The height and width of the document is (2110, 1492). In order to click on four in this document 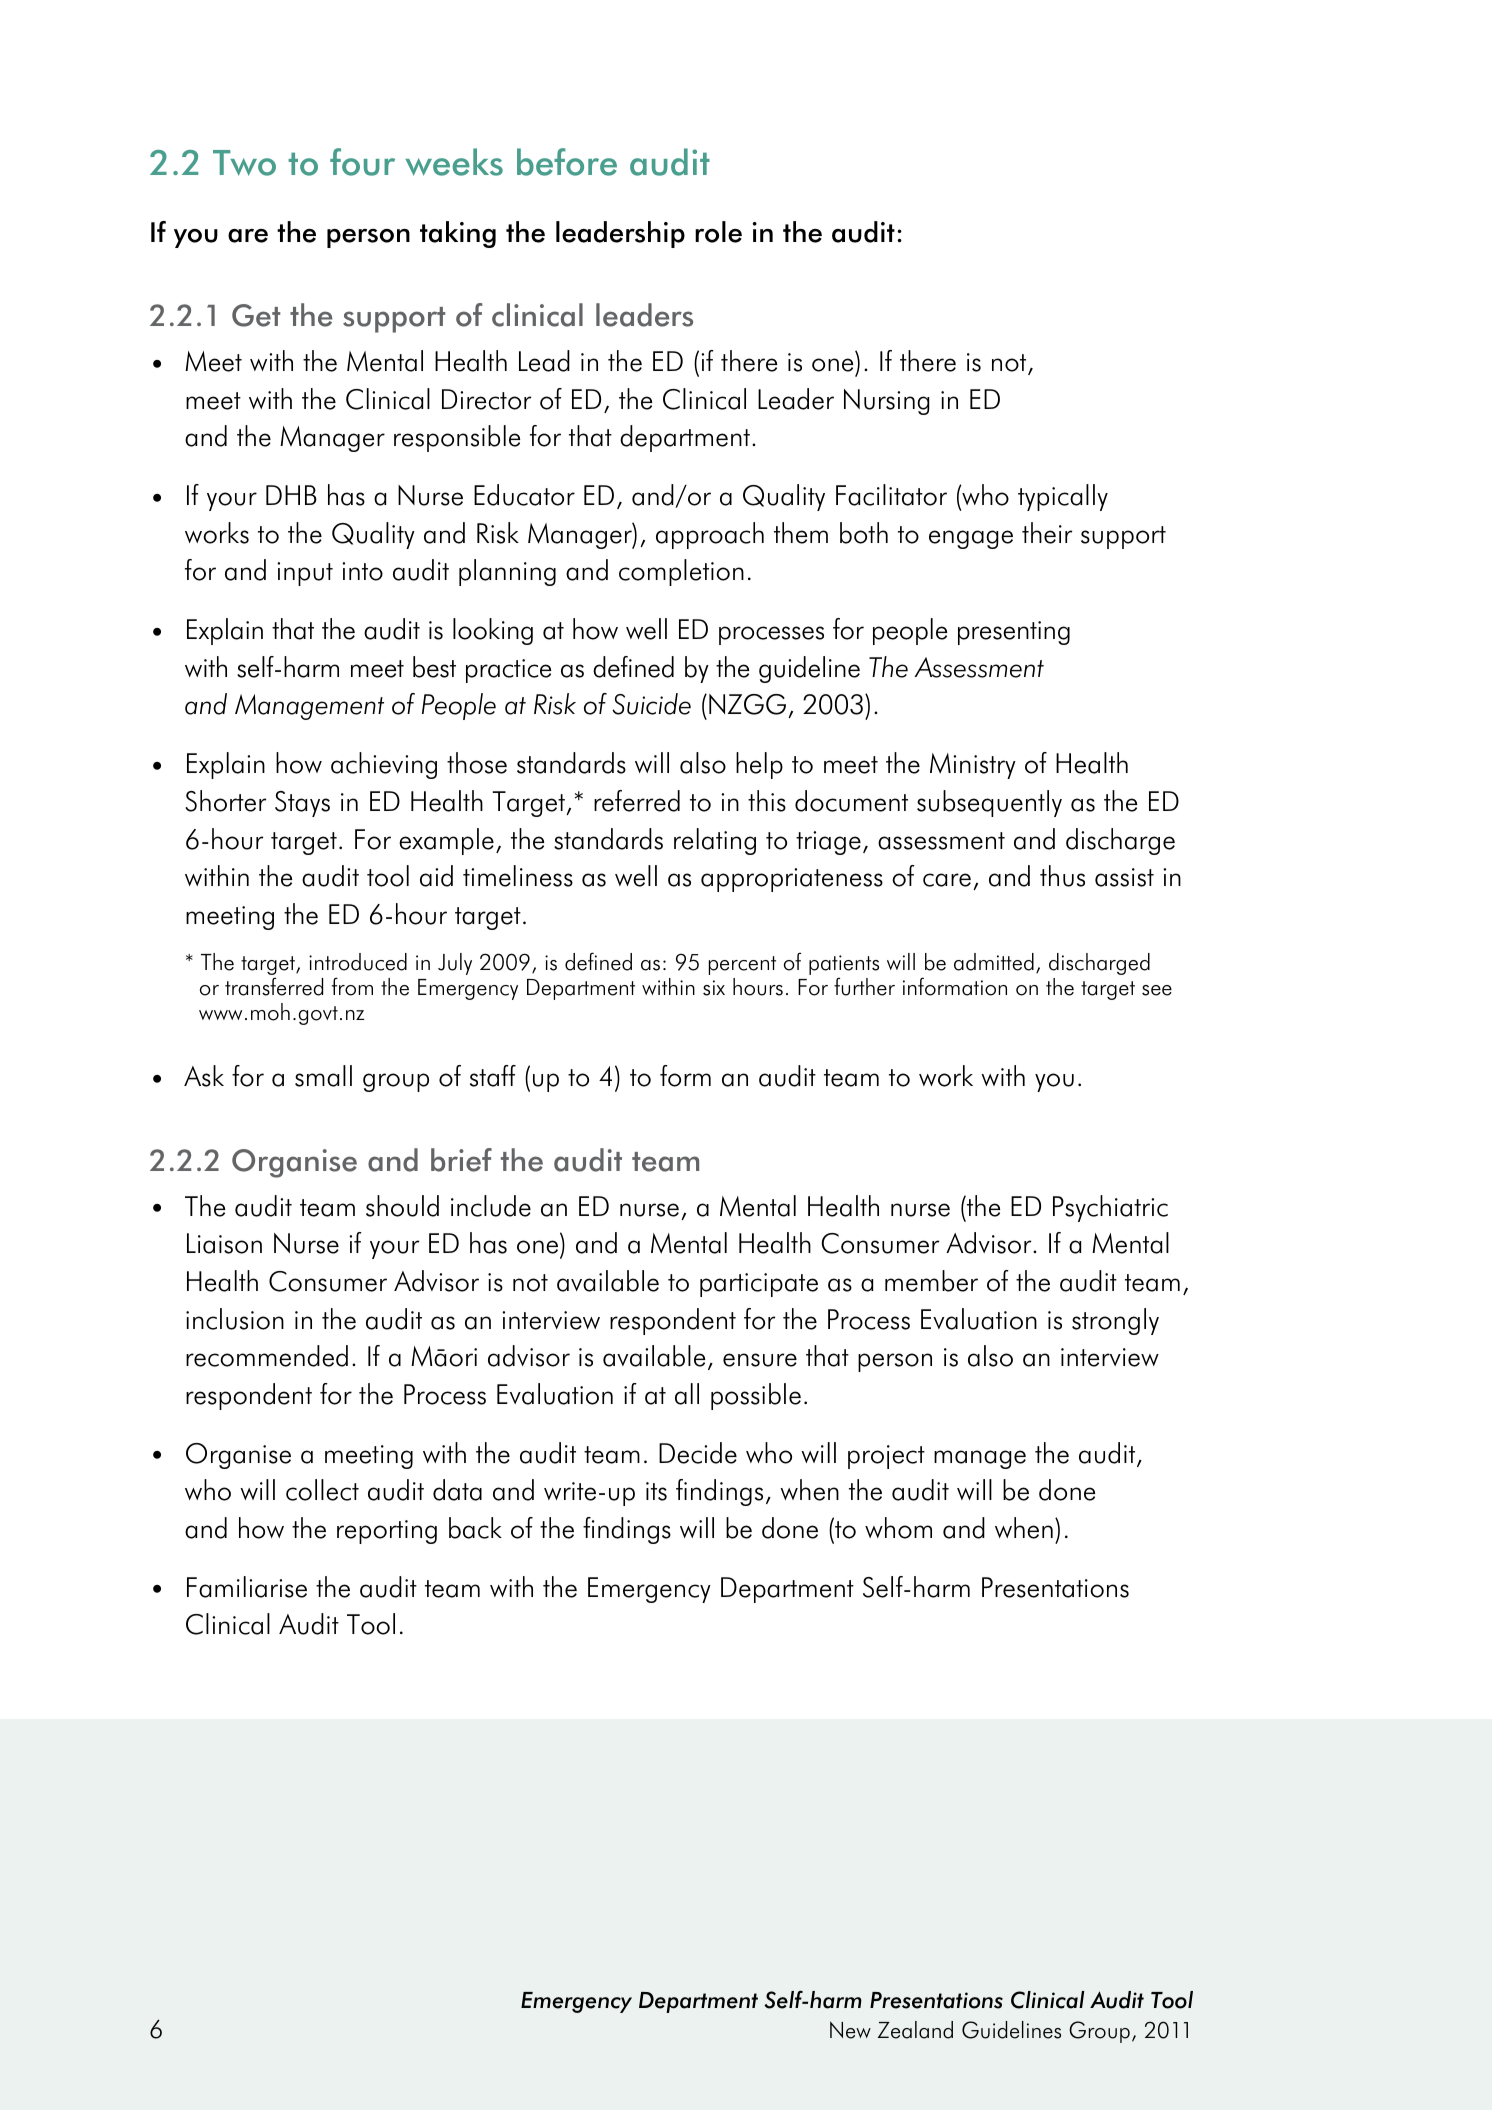, I will do `click(362, 162)`.
